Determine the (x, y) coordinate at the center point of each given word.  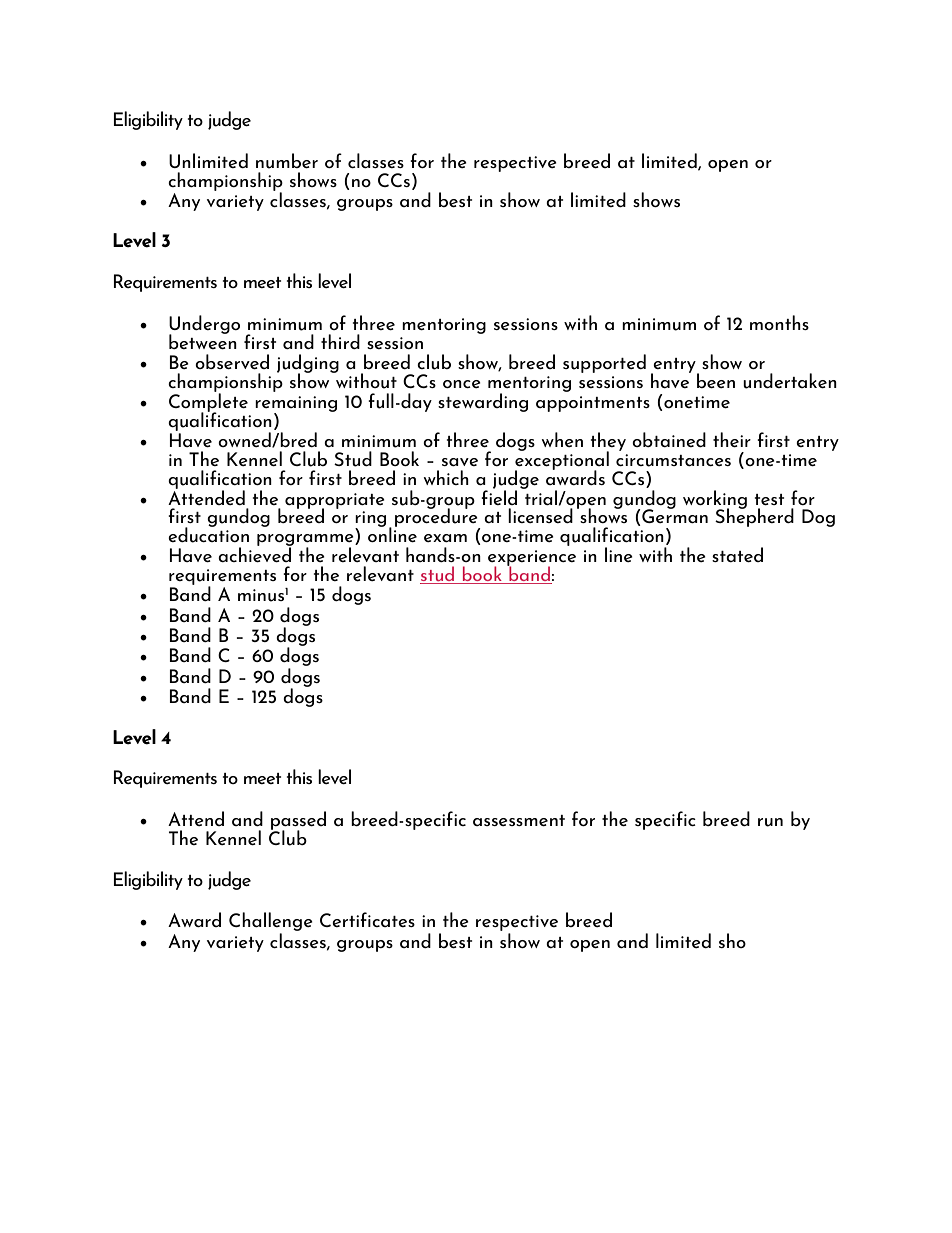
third (340, 341)
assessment (519, 820)
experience (532, 559)
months (779, 322)
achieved (255, 553)
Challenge (271, 923)
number (287, 161)
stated (737, 554)
